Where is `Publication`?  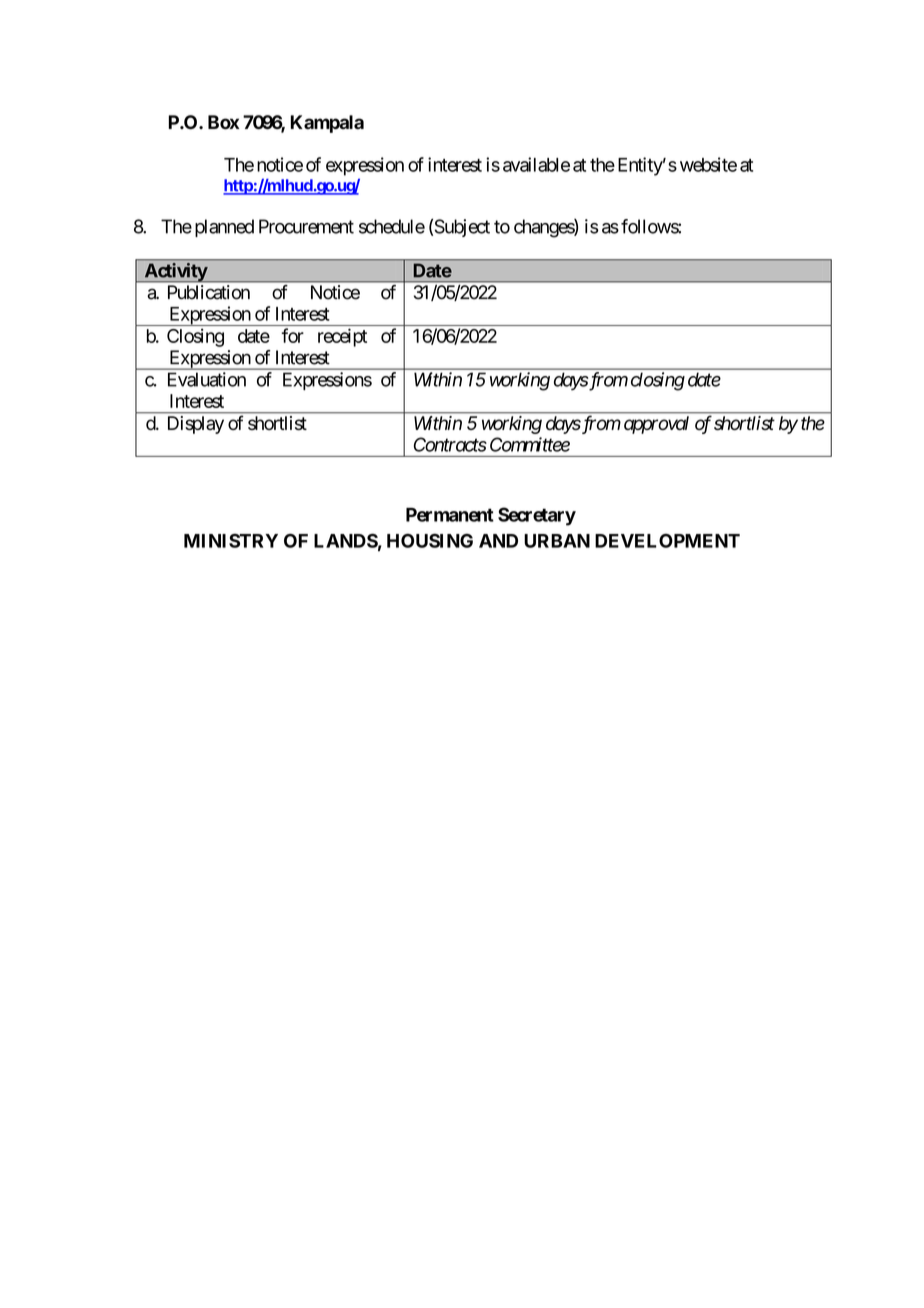 Publication is located at coordinates (209, 292).
